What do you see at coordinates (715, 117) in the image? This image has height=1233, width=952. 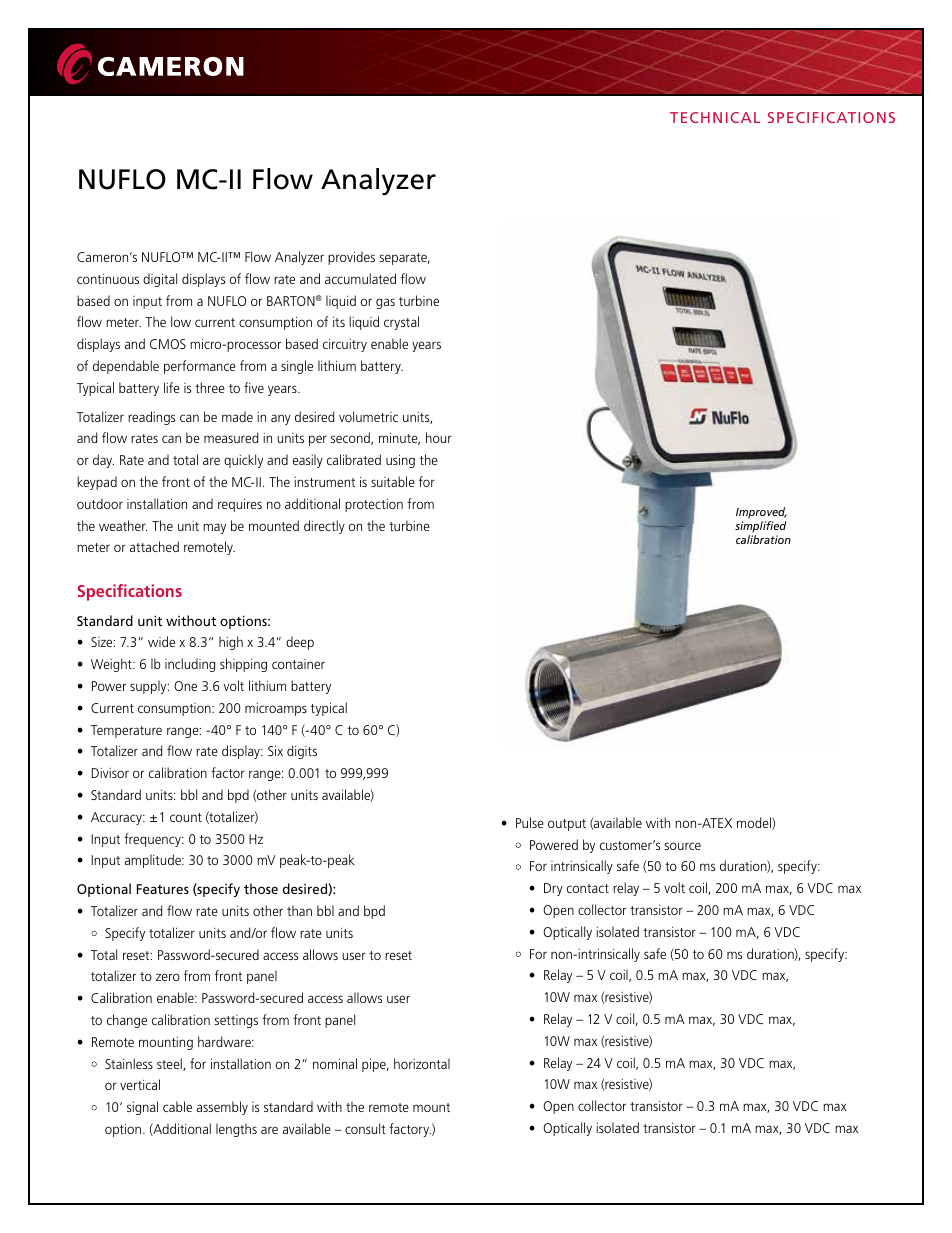 I see `TECHNICAL` at bounding box center [715, 117].
